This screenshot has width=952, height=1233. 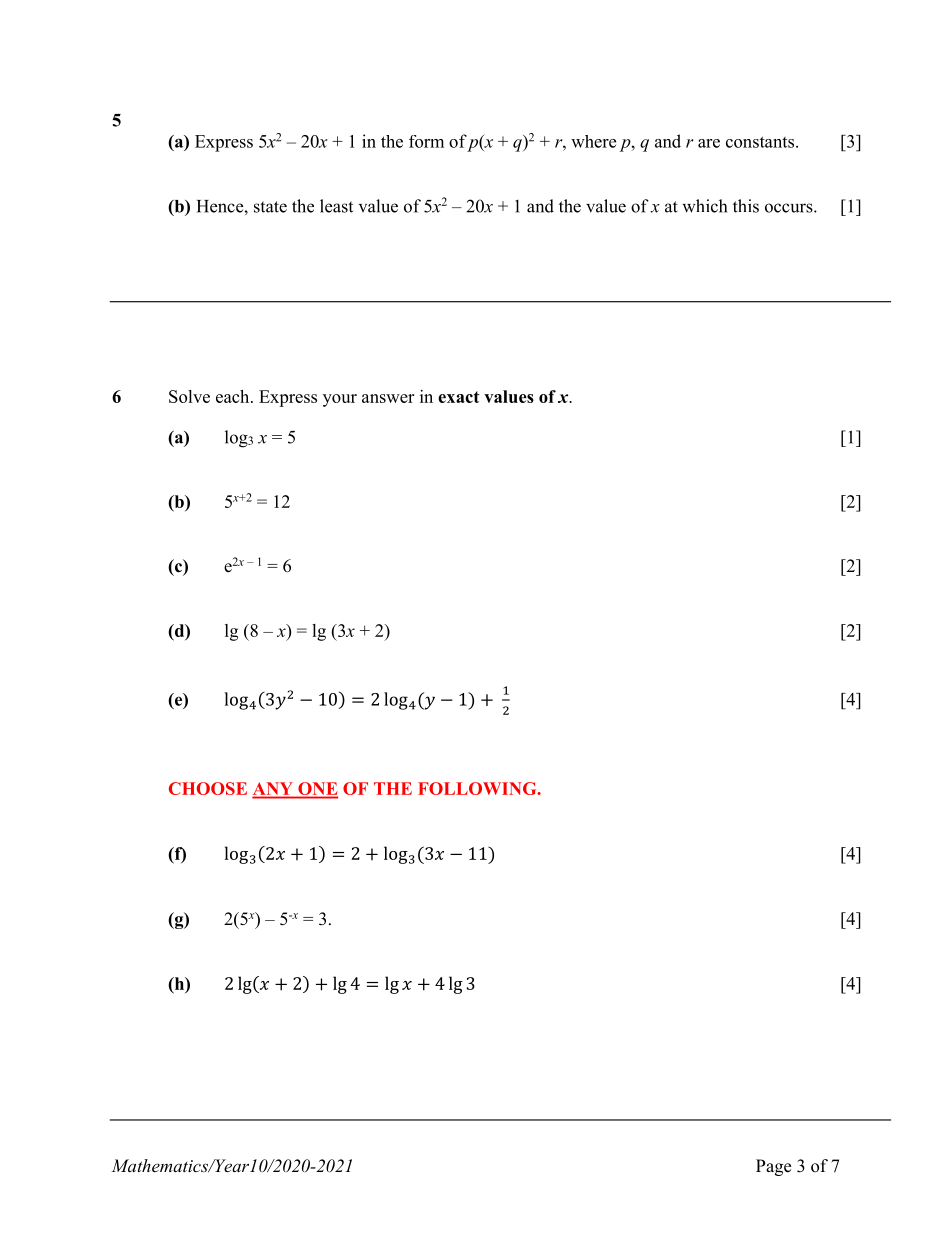 What do you see at coordinates (388, 398) in the screenshot?
I see `answer` at bounding box center [388, 398].
